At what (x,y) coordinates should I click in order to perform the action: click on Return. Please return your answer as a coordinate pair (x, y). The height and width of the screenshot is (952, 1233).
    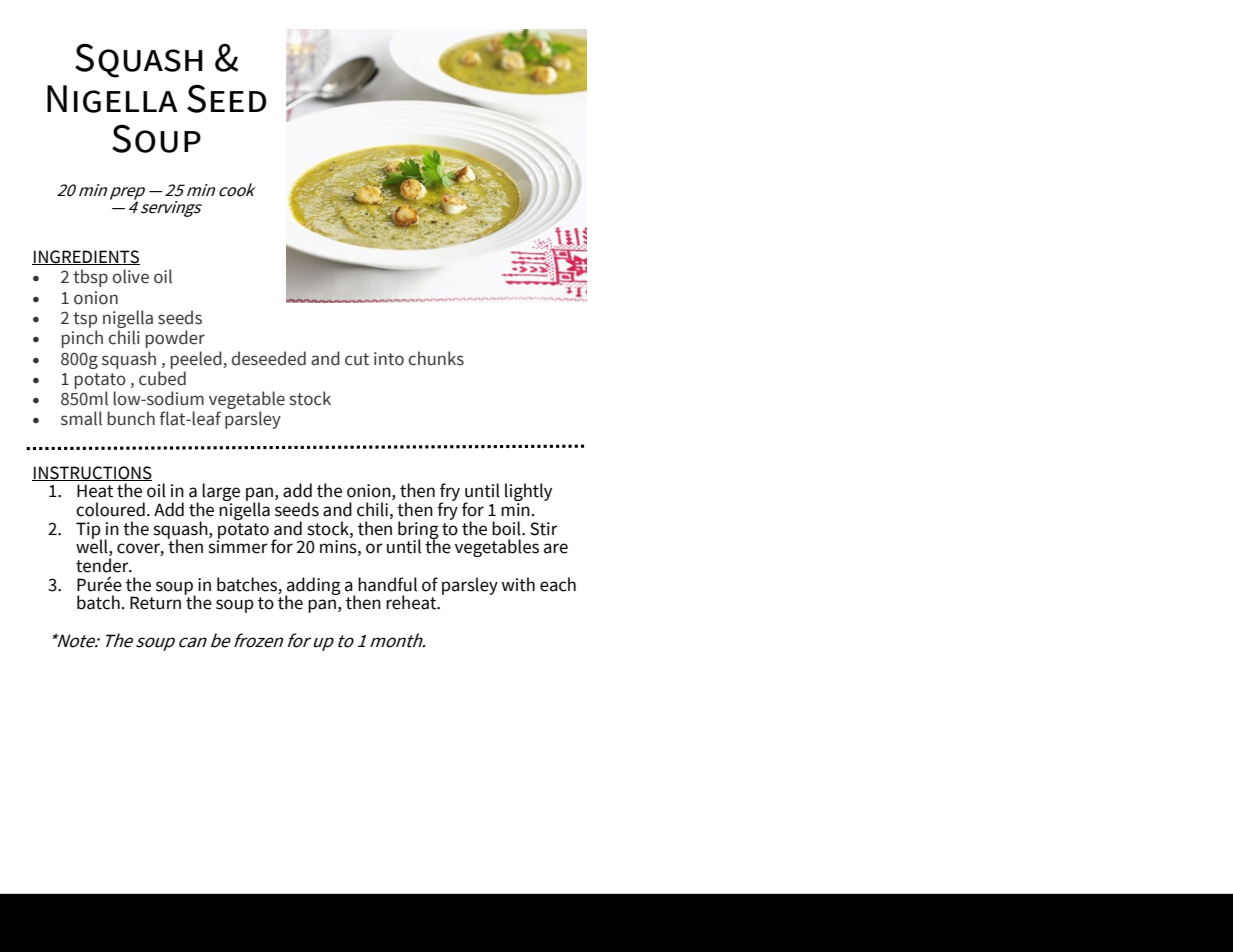
    Looking at the image, I should click on (155, 603).
